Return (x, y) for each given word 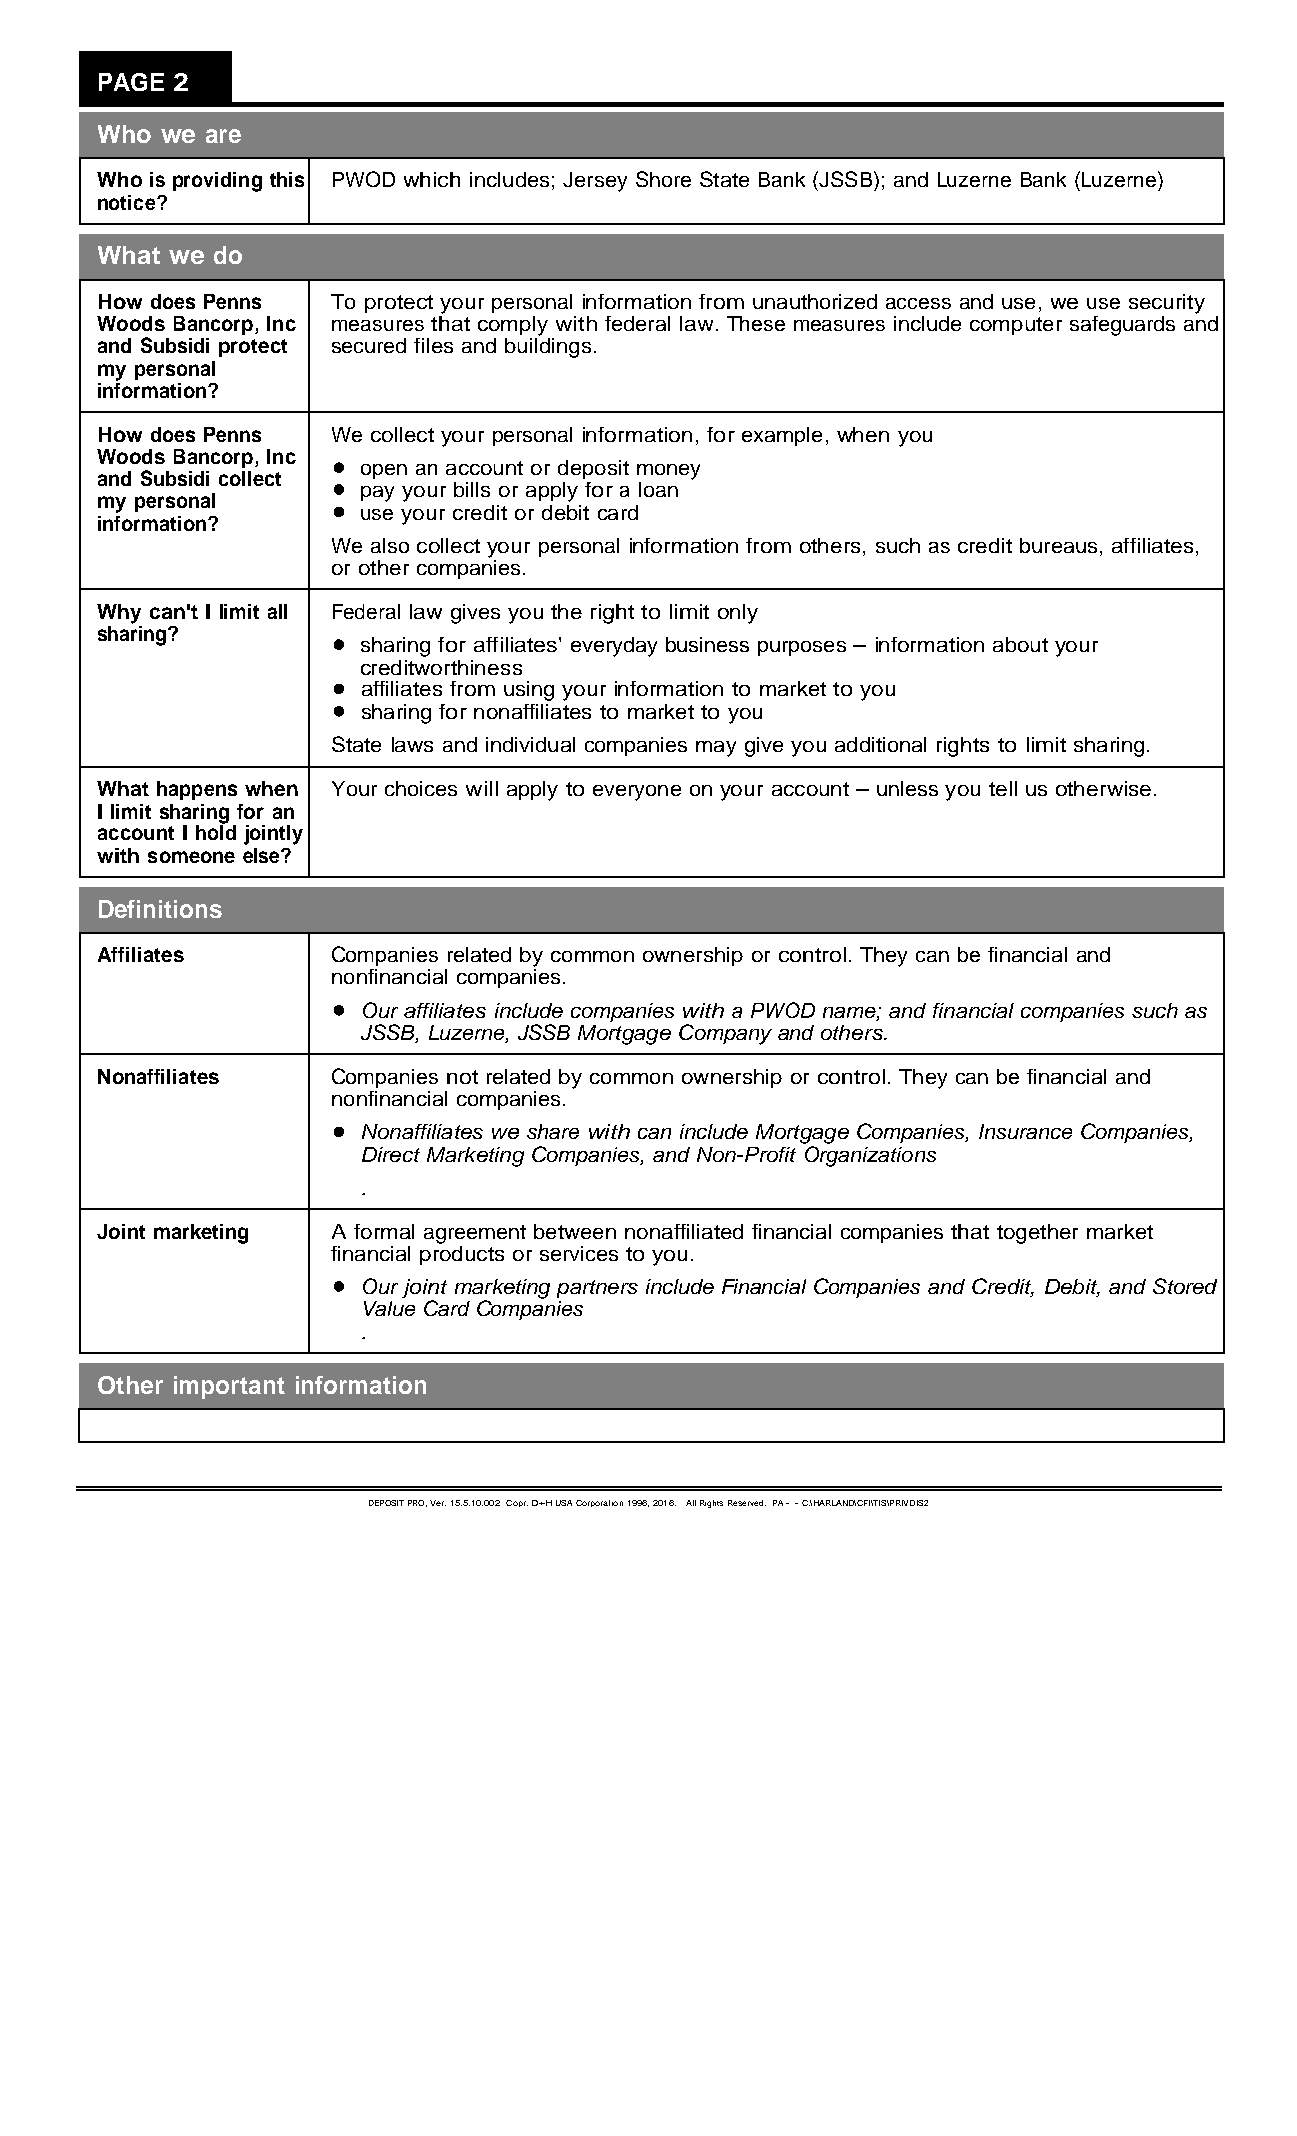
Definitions (160, 909)
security (1167, 304)
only (738, 614)
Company (725, 1034)
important (229, 1387)
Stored (1185, 1286)
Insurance (1025, 1131)
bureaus (1058, 545)
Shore (663, 179)
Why (119, 614)
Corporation (599, 1503)
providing (217, 182)
